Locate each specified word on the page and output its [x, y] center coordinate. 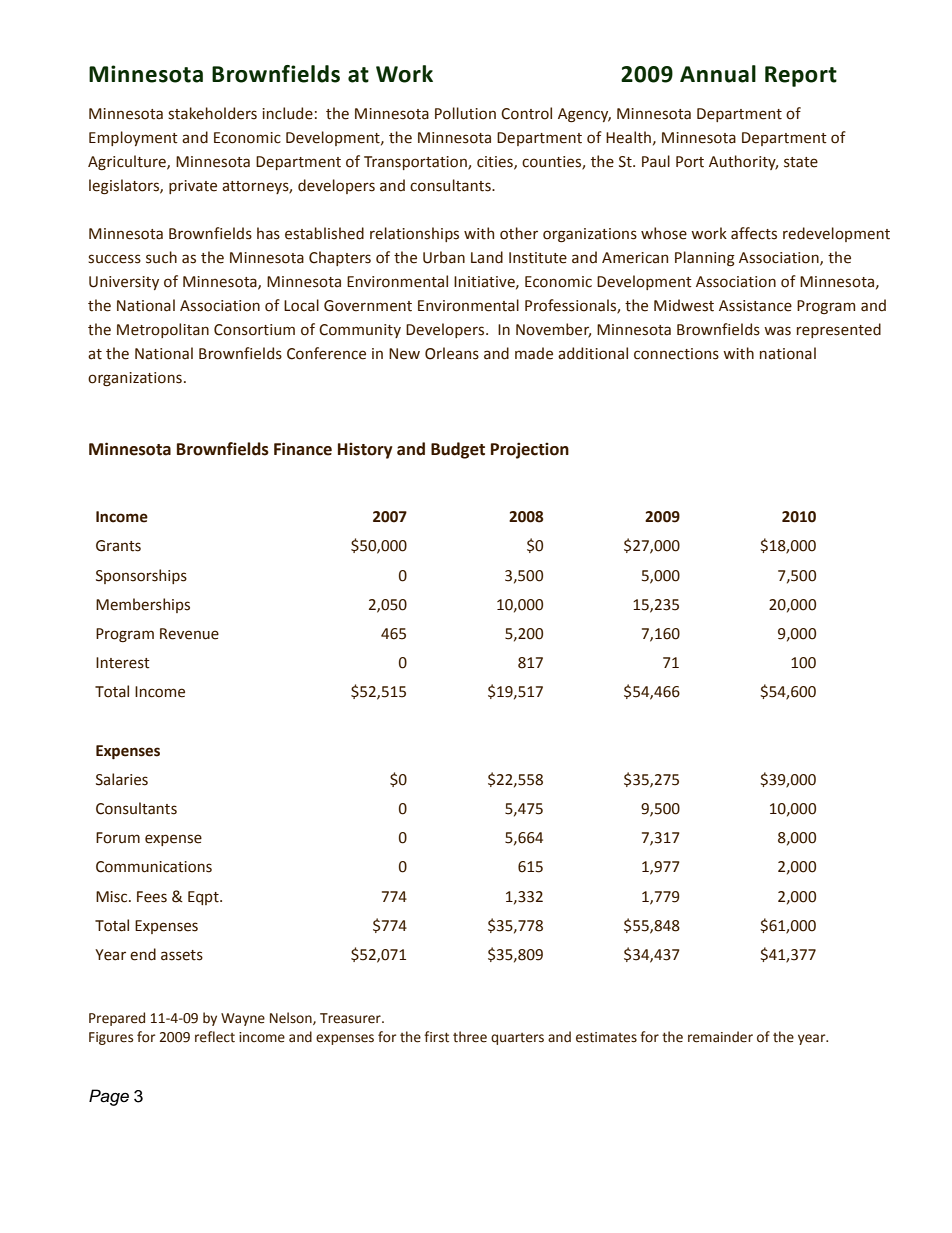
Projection [530, 450]
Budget [458, 450]
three [470, 1037]
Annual [718, 74]
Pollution [465, 113]
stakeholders [212, 113]
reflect [215, 1037]
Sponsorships [141, 576]
